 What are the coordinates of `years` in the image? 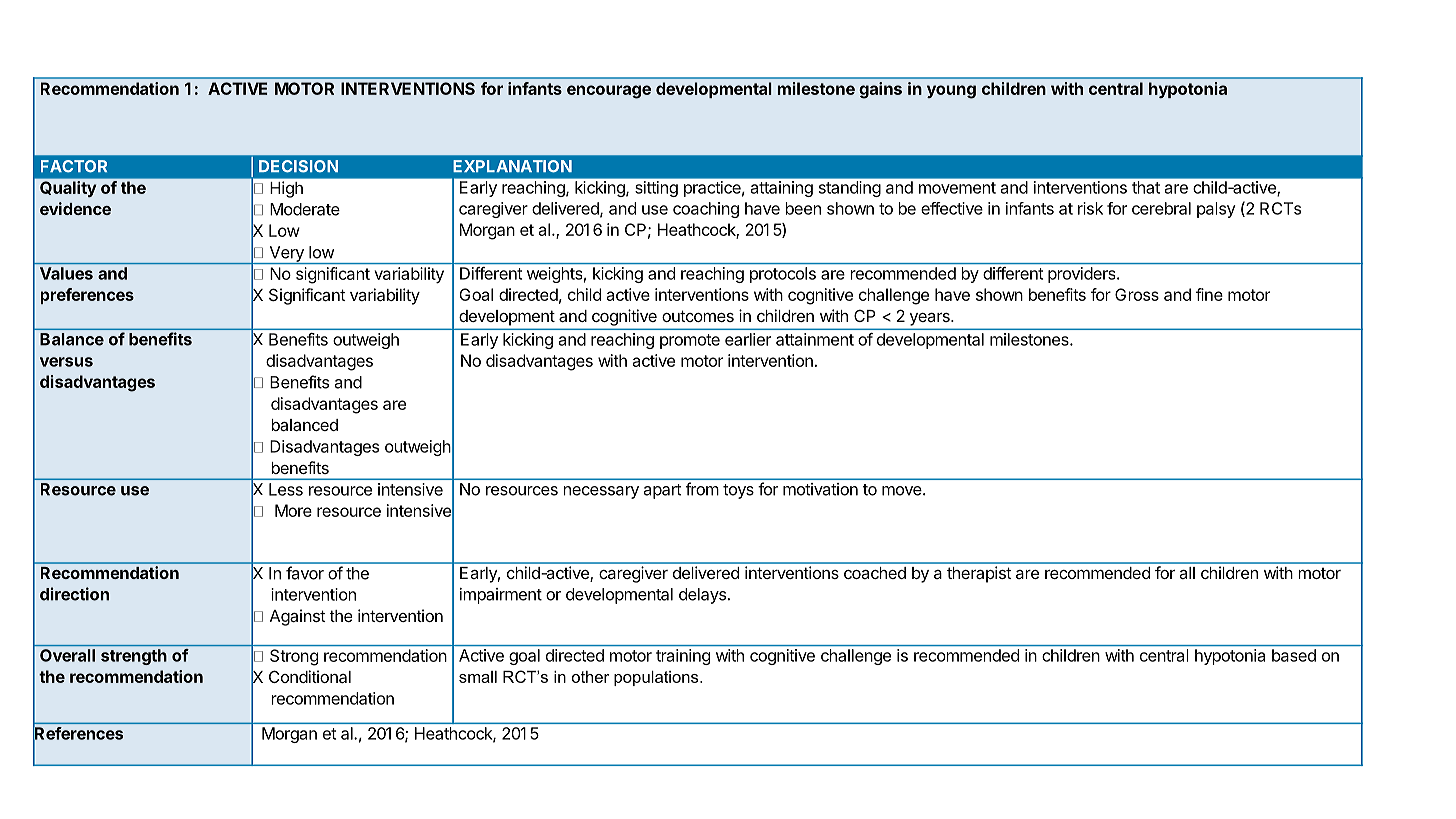 It's located at (931, 319).
